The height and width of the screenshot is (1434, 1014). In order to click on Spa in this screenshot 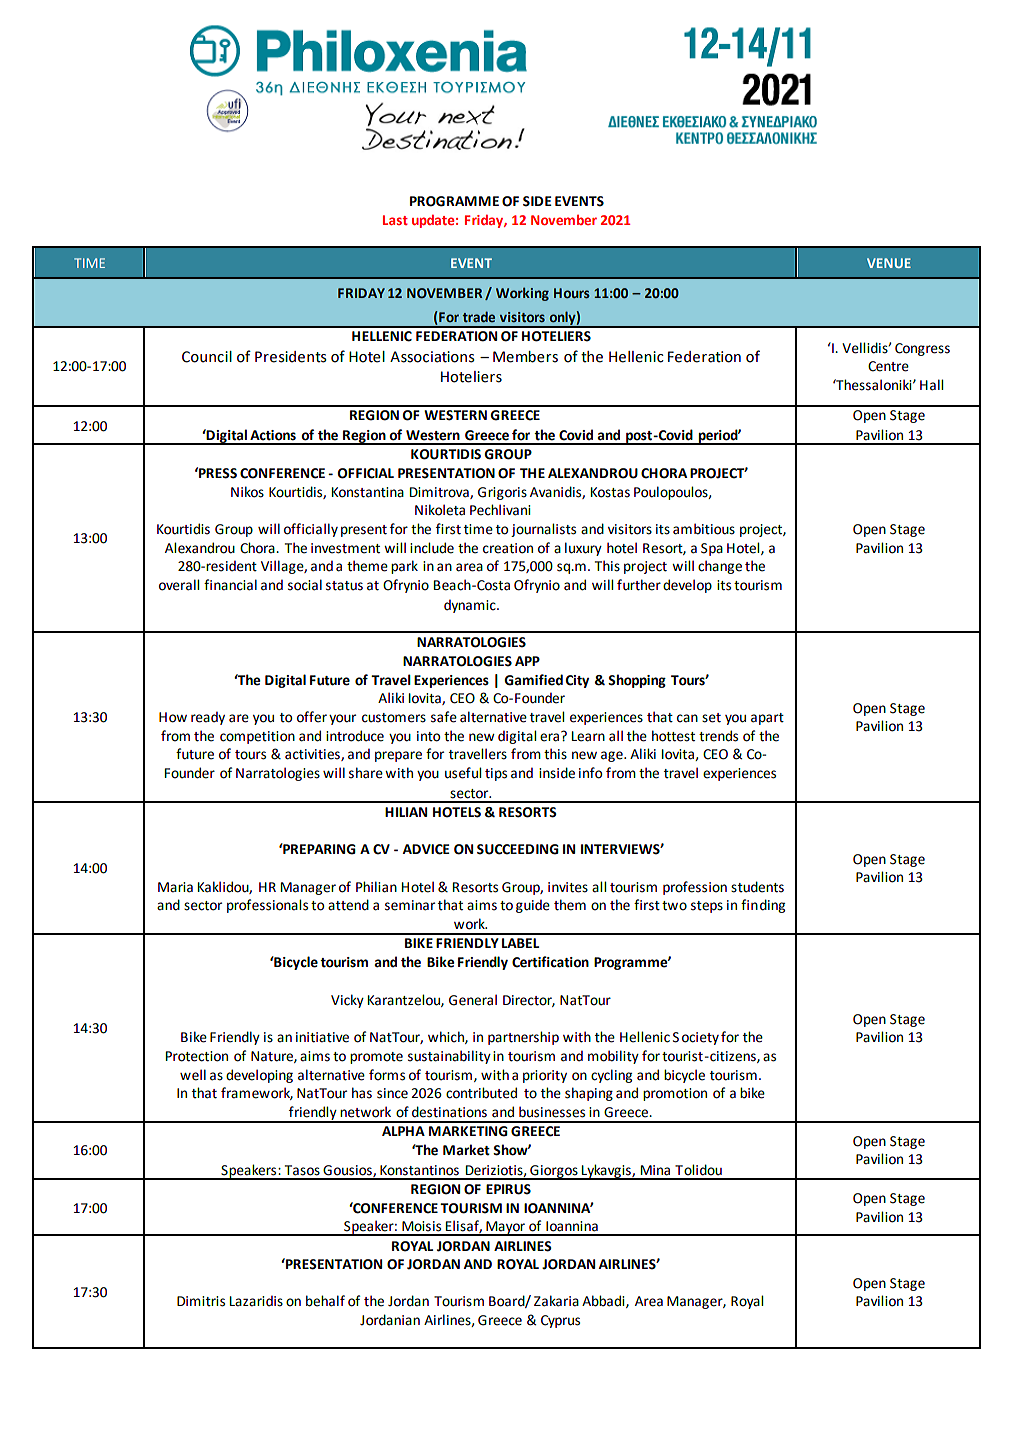, I will do `click(712, 549)`.
